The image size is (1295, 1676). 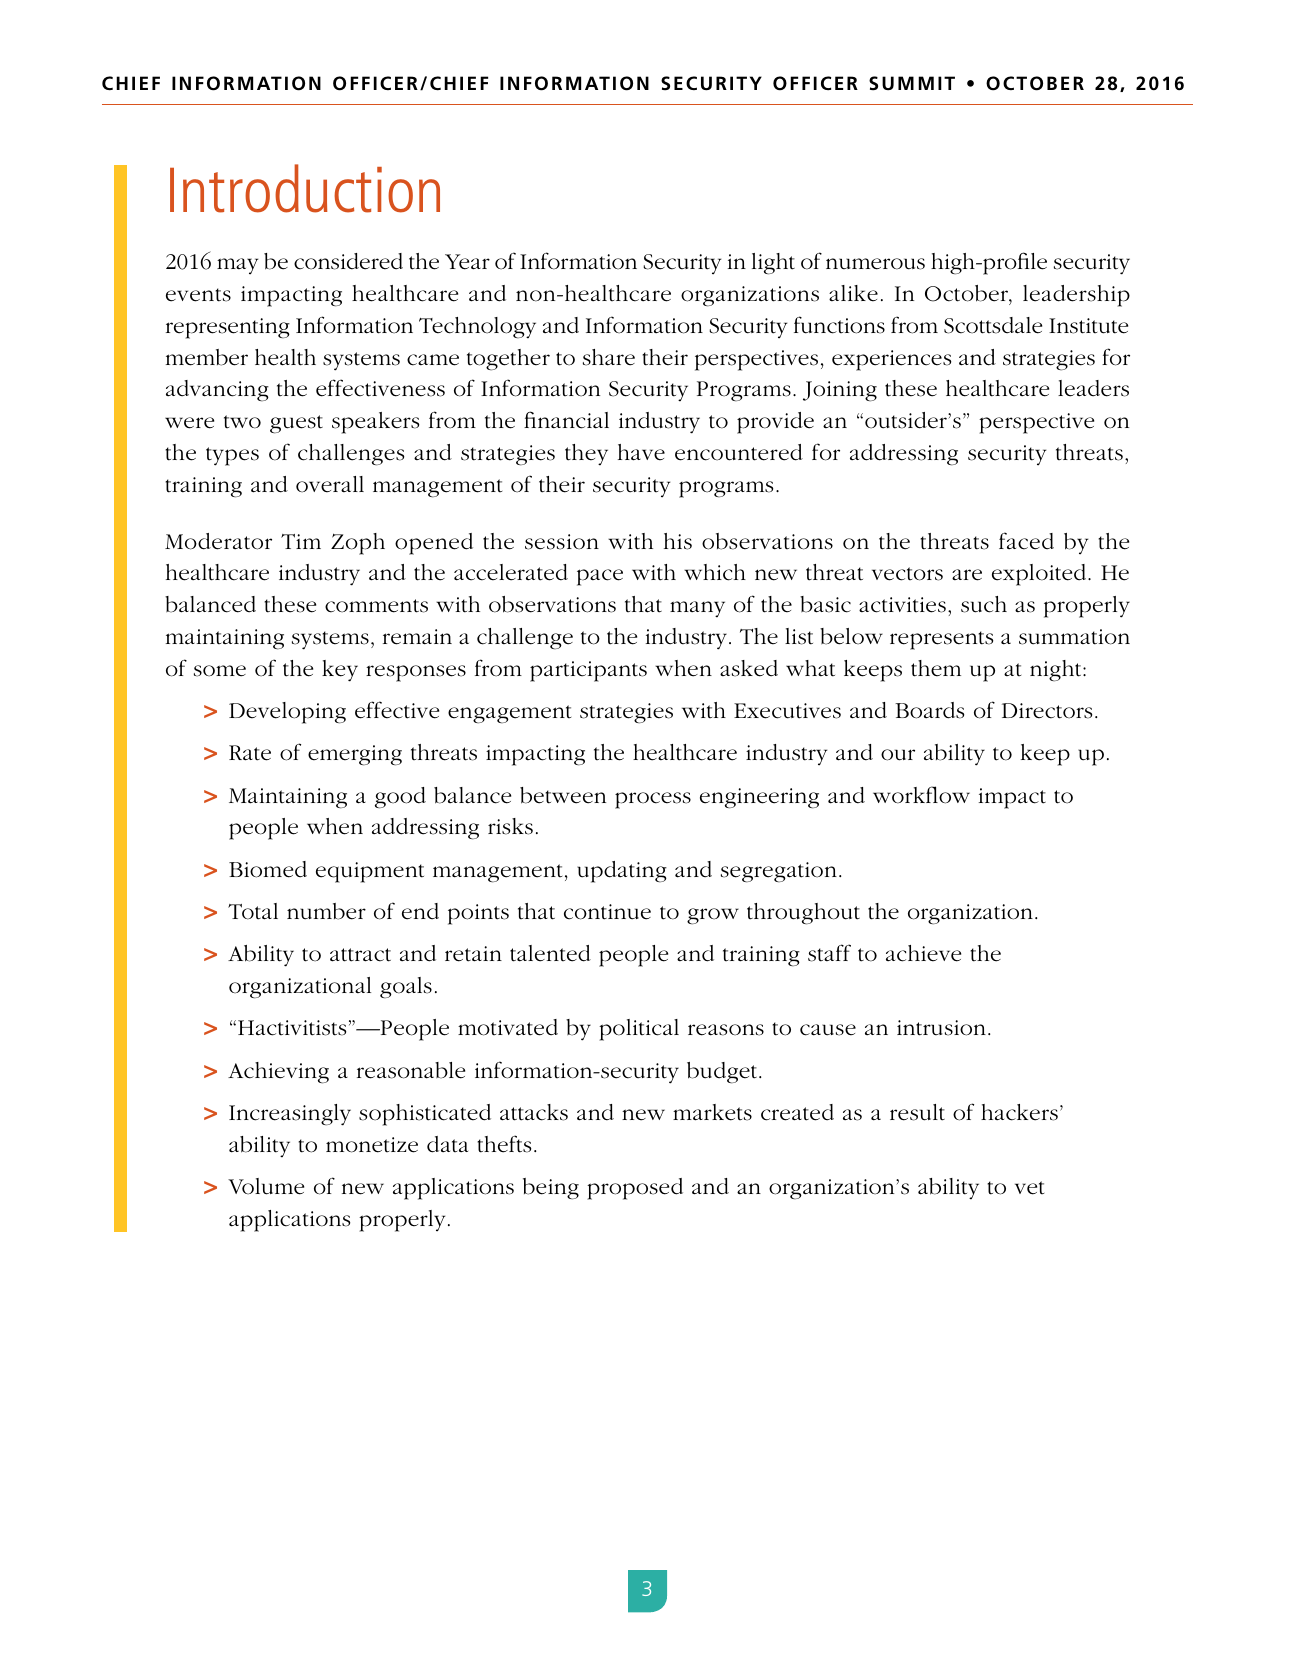 I want to click on achieve, so click(x=923, y=953).
